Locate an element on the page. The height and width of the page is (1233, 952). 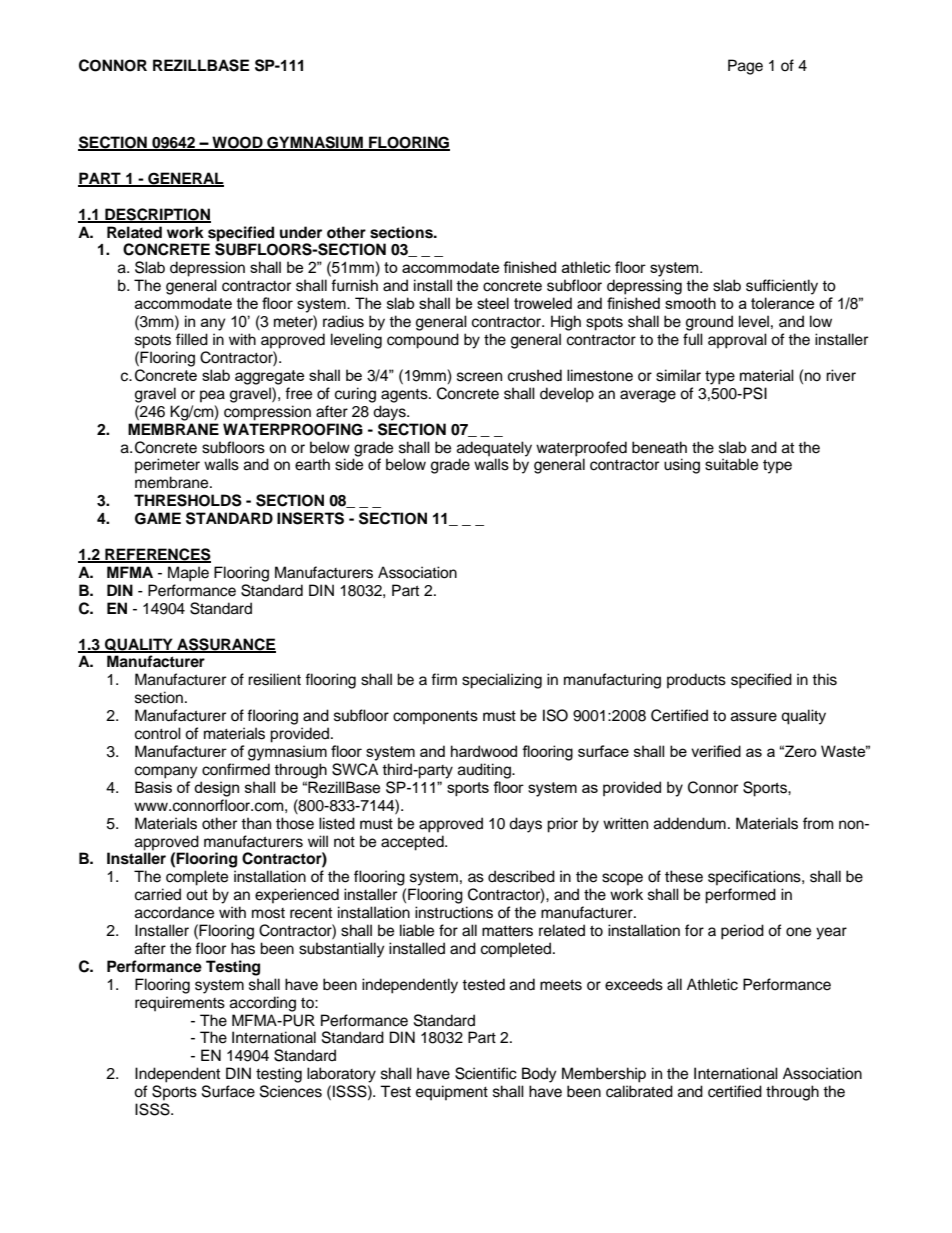
sufficiently is located at coordinates (782, 287).
